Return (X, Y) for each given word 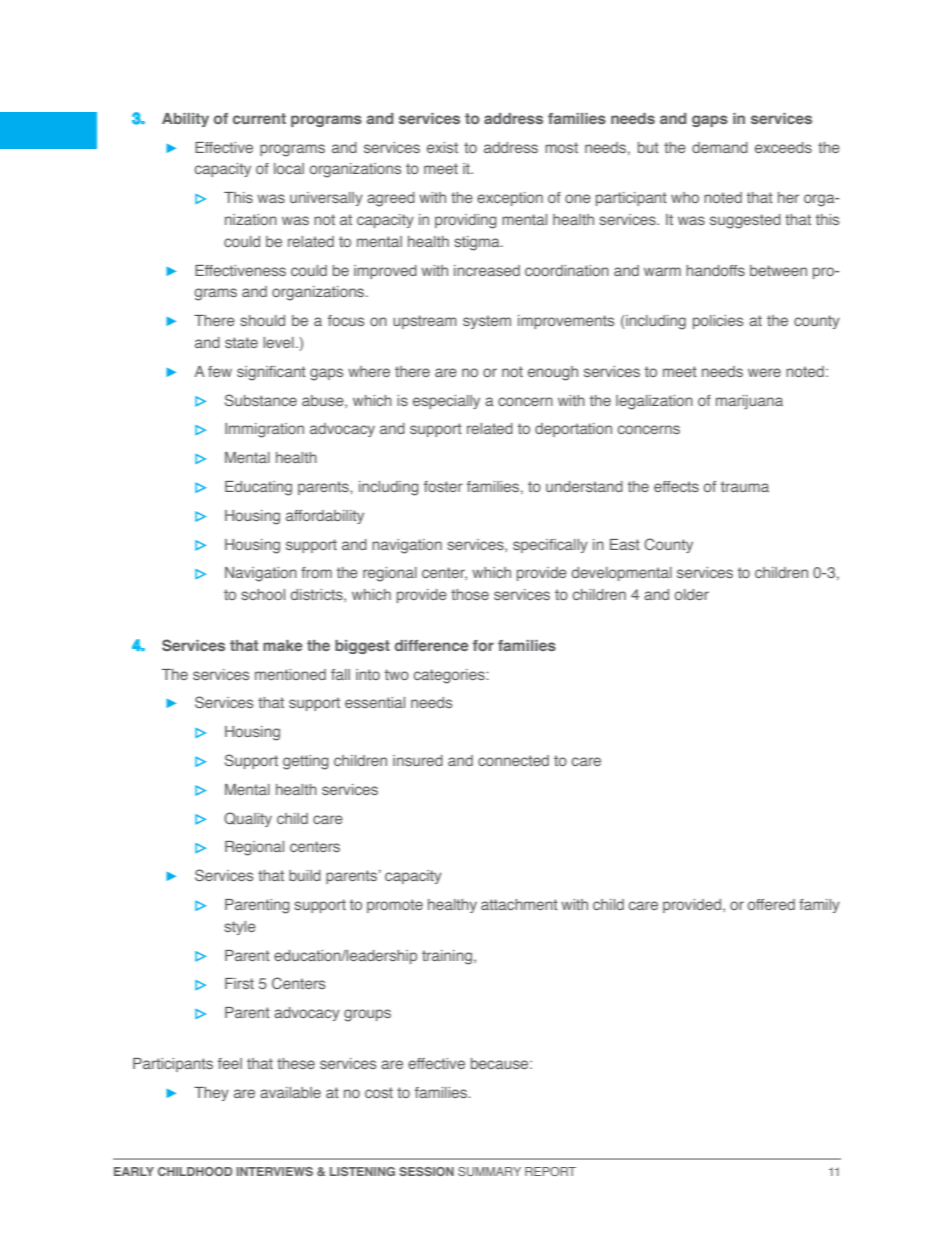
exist (442, 147)
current (259, 118)
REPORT (550, 1171)
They (211, 1094)
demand (720, 147)
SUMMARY (489, 1171)
